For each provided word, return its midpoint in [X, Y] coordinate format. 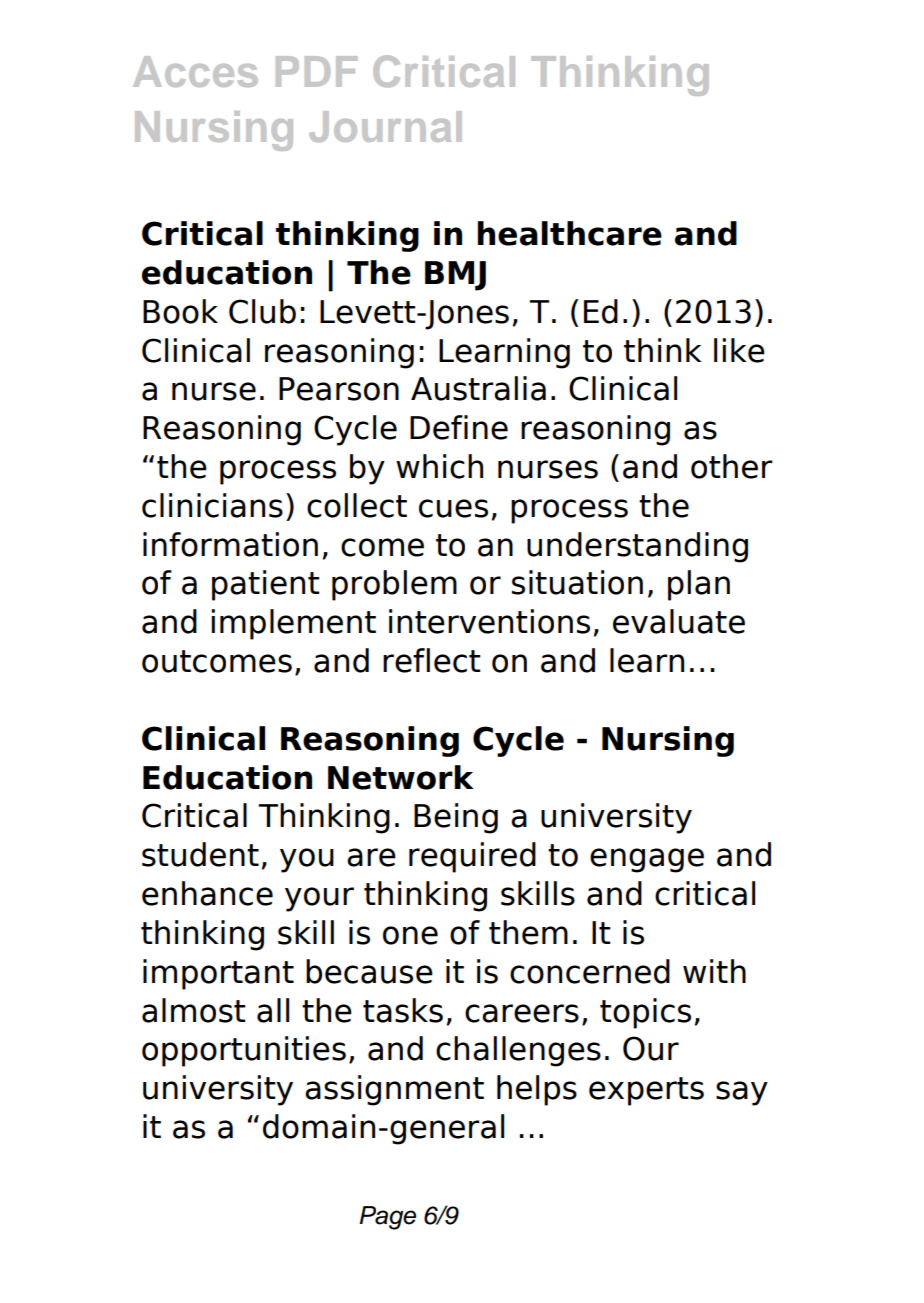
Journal [385, 126]
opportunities [244, 1051]
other [732, 466]
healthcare [570, 233]
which [439, 466]
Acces [195, 71]
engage [647, 860]
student [200, 854]
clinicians [212, 505]
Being [456, 818]
